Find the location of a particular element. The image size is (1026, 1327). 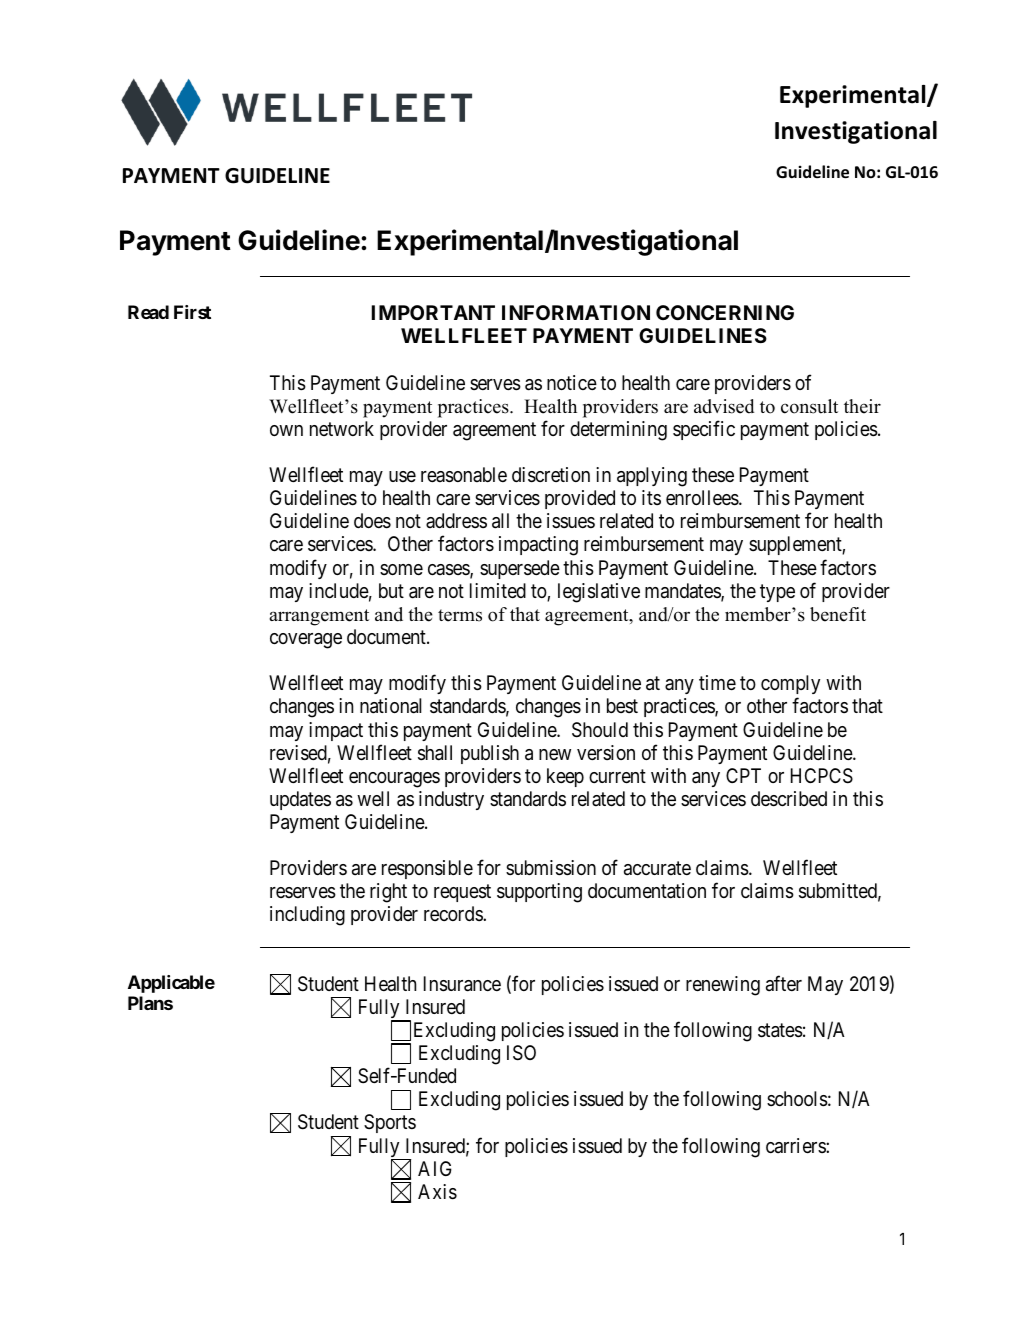

INFORMATION is located at coordinates (576, 312).
